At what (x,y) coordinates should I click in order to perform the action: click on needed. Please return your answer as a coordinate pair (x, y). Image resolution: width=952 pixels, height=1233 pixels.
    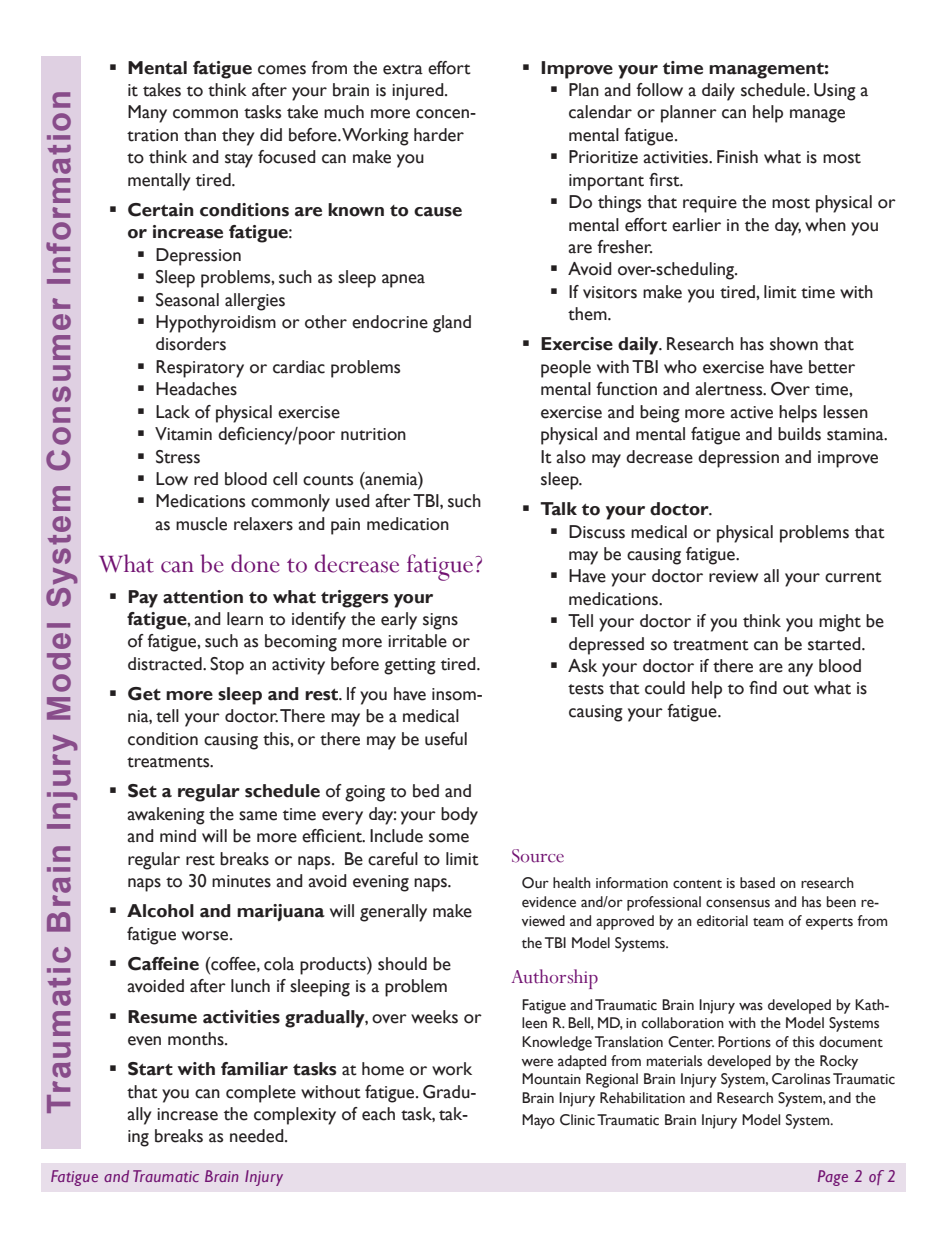
    Looking at the image, I should click on (258, 1136).
